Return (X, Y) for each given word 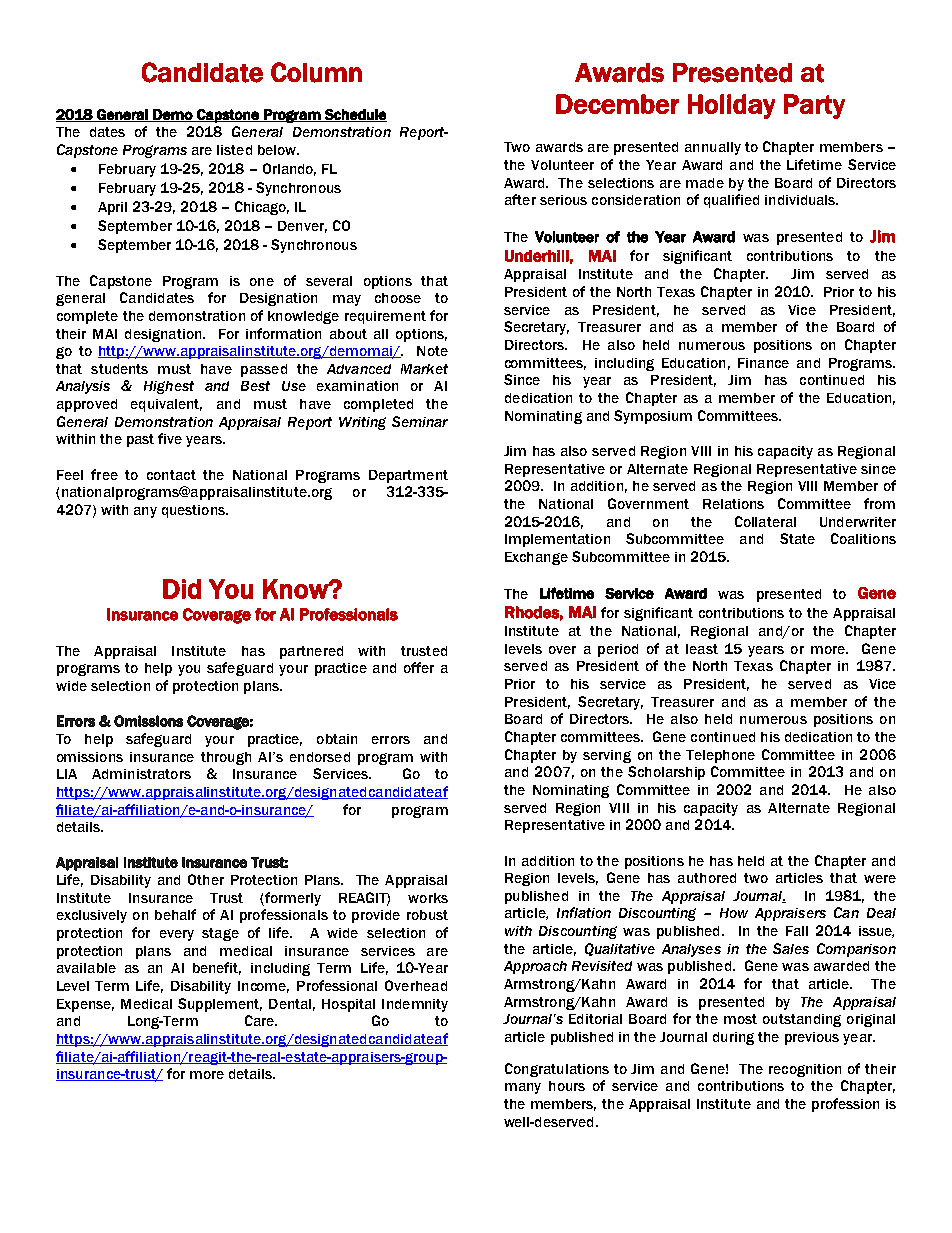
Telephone (720, 756)
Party (814, 106)
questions (194, 511)
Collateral (765, 521)
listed (234, 150)
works (428, 898)
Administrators (141, 774)
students (119, 369)
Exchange (536, 558)
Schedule (355, 115)
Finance (763, 363)
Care (261, 1020)
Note (432, 351)
